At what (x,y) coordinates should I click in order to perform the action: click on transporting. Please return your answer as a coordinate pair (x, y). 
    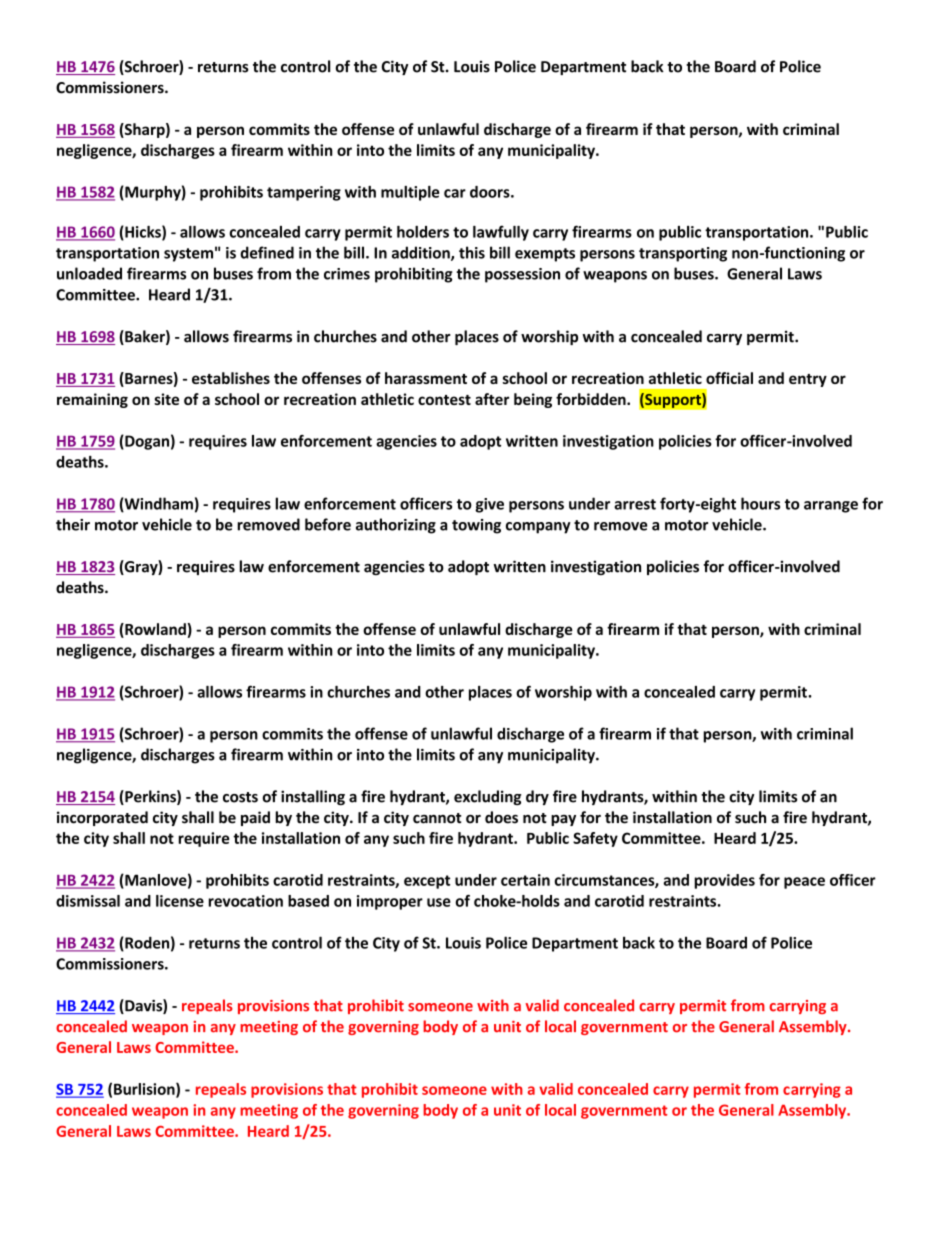
    Looking at the image, I should click on (683, 254).
